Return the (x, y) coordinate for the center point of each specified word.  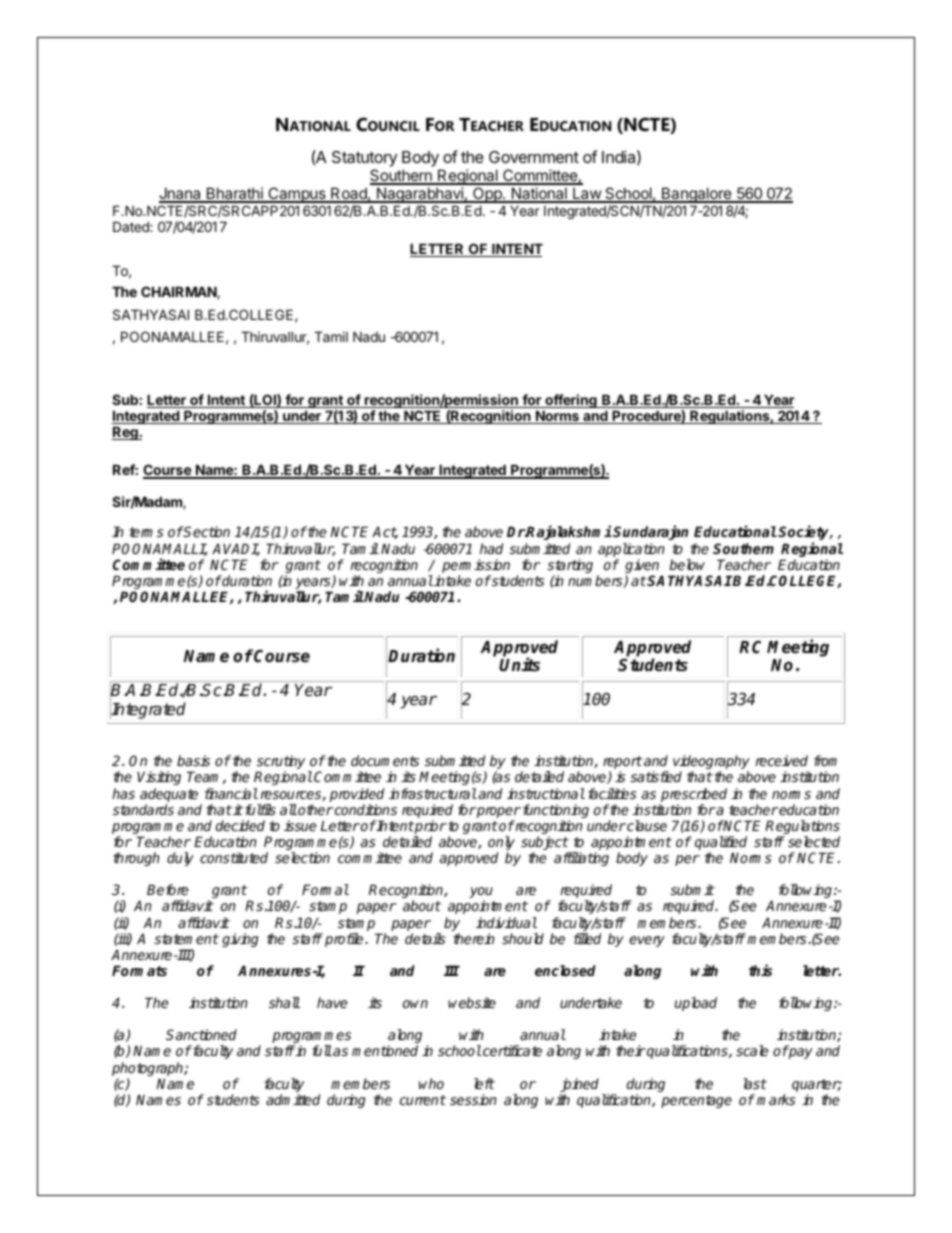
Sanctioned (201, 1034)
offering (571, 402)
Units (519, 665)
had (491, 548)
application (631, 551)
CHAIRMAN (179, 292)
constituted (234, 857)
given (643, 567)
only (501, 844)
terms (146, 532)
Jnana (181, 194)
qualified (721, 844)
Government (534, 157)
